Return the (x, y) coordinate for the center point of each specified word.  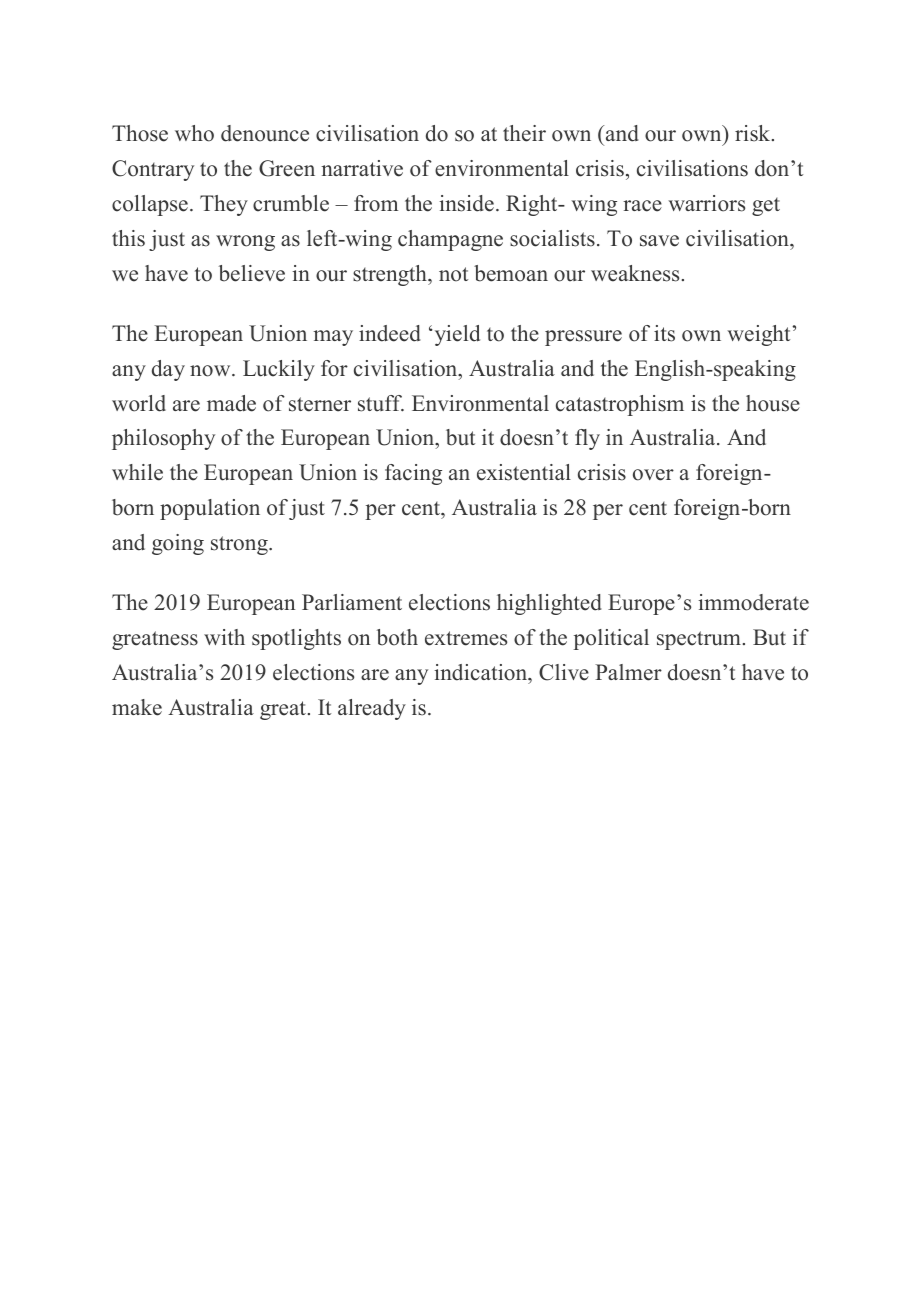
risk (754, 133)
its (664, 333)
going (178, 544)
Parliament (352, 602)
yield (456, 335)
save (659, 241)
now (211, 371)
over (653, 475)
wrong (245, 243)
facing (413, 474)
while (137, 472)
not (453, 274)
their (524, 133)
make (137, 707)
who (194, 133)
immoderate (753, 602)
